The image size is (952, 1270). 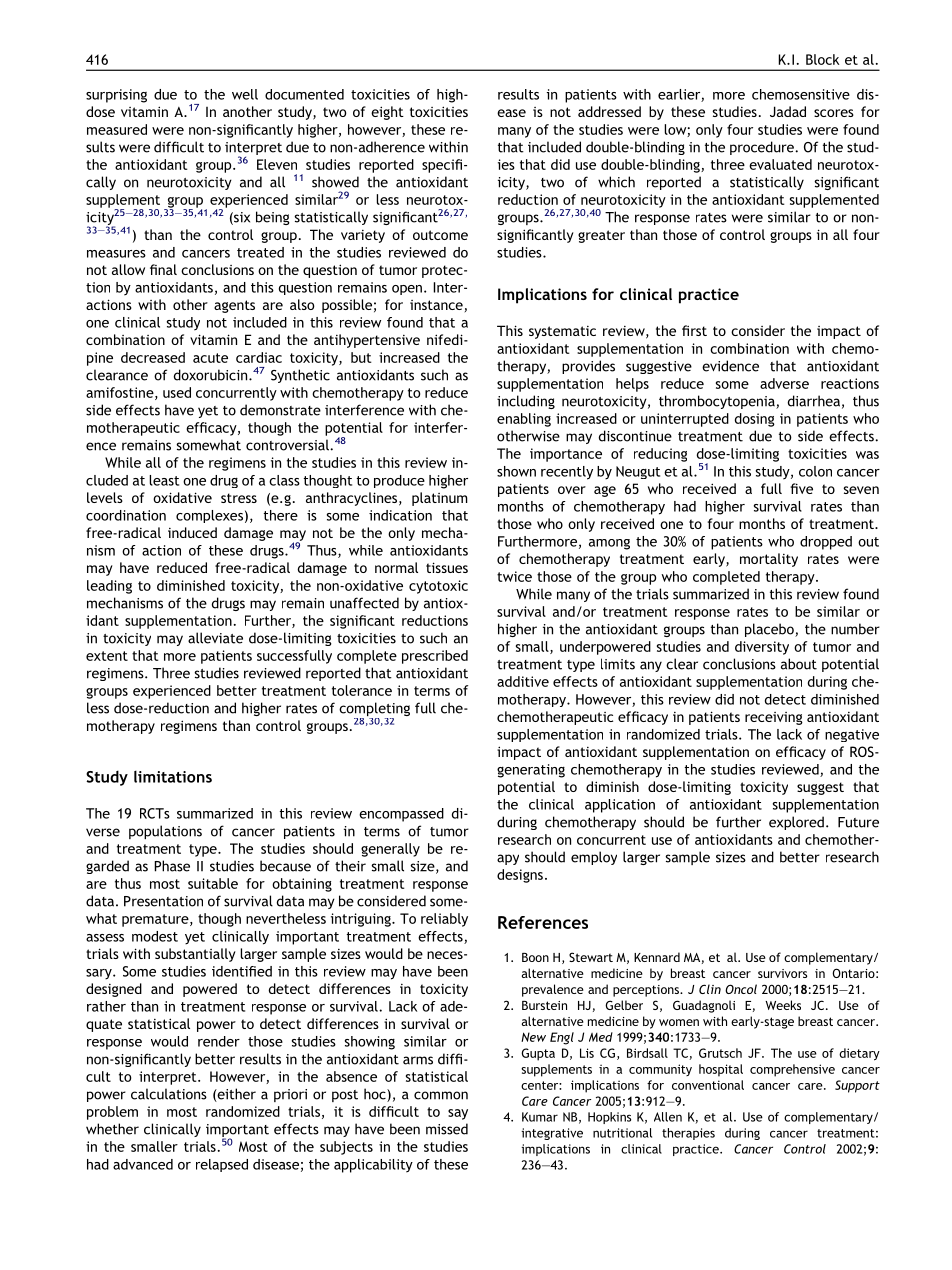 I want to click on explored, so click(x=796, y=823).
